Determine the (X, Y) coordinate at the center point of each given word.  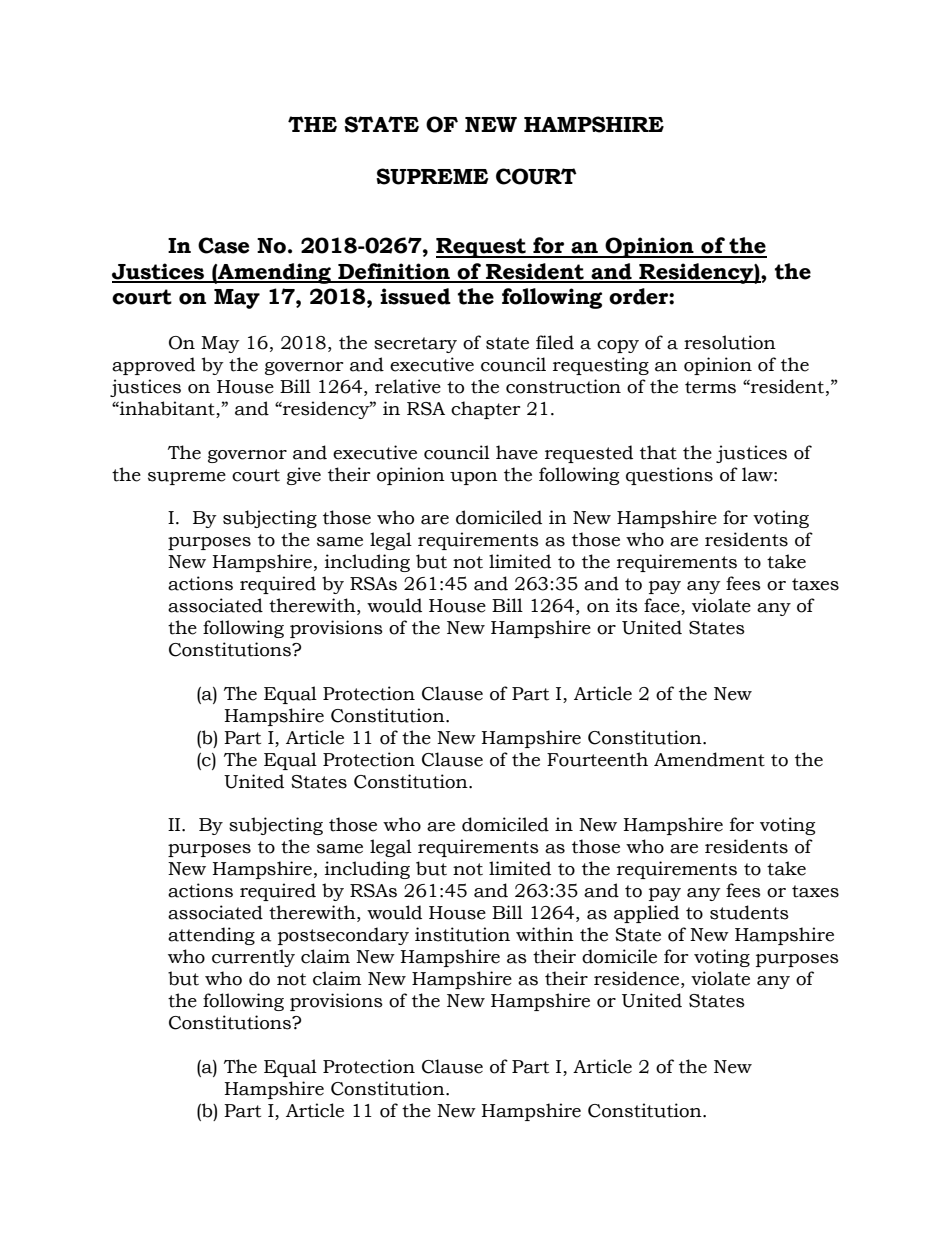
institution (462, 934)
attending (211, 936)
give (304, 476)
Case (223, 245)
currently (253, 958)
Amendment (709, 759)
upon (474, 478)
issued (415, 296)
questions (669, 476)
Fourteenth (597, 759)
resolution (730, 342)
